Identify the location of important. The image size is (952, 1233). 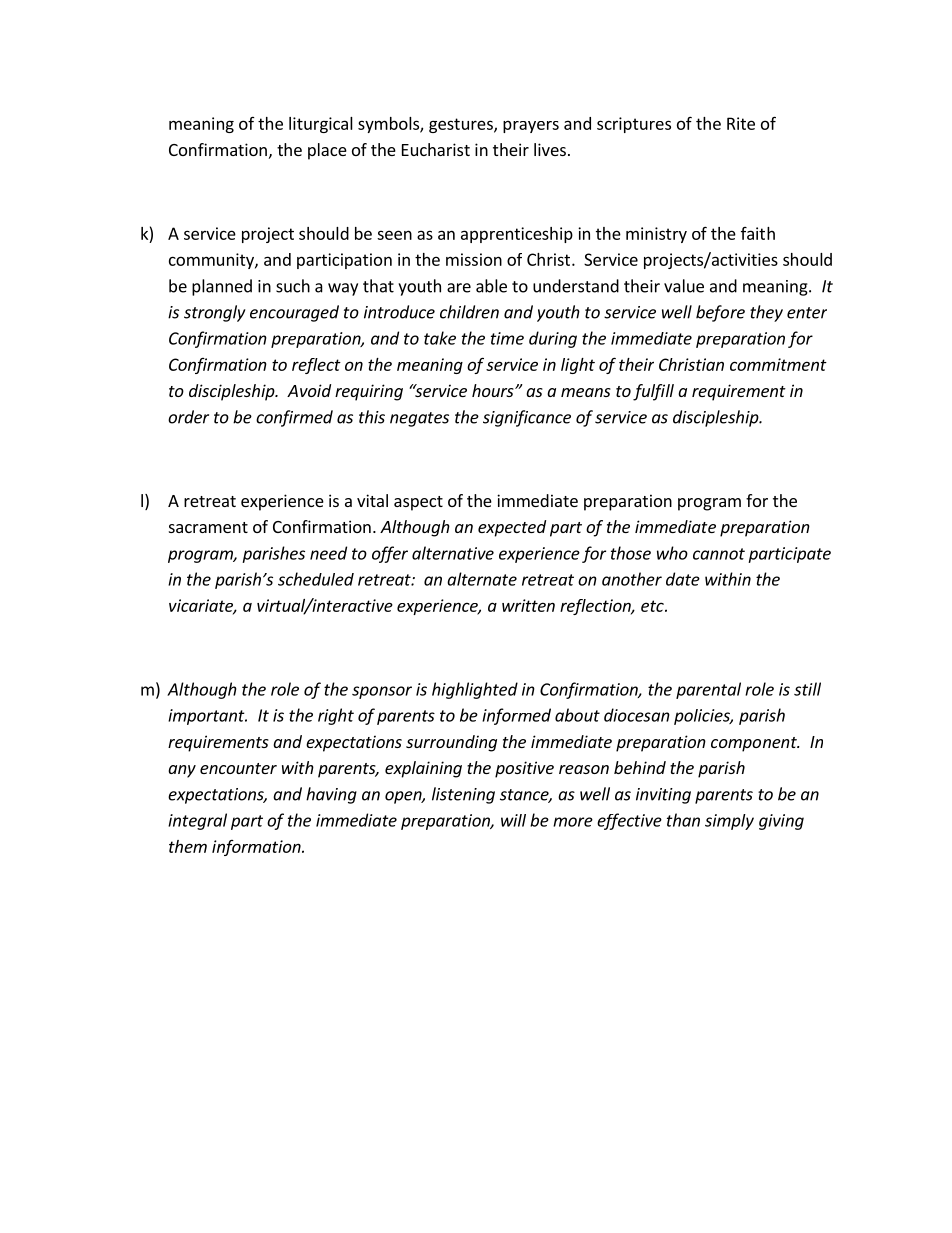
(207, 717).
